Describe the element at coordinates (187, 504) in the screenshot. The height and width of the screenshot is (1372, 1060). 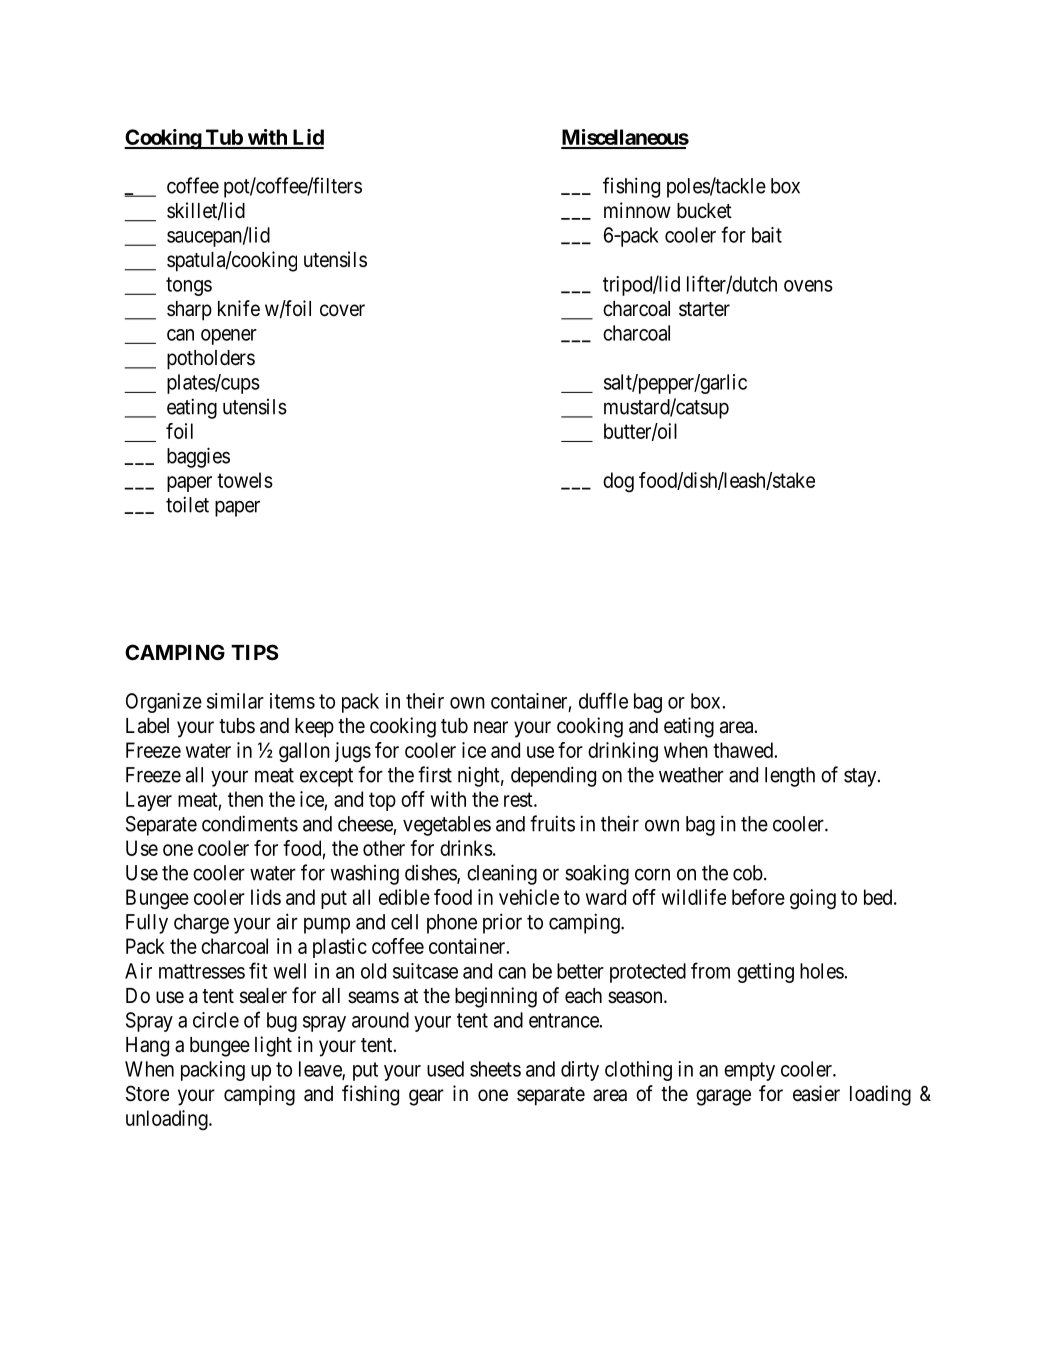
I see `toilet` at that location.
